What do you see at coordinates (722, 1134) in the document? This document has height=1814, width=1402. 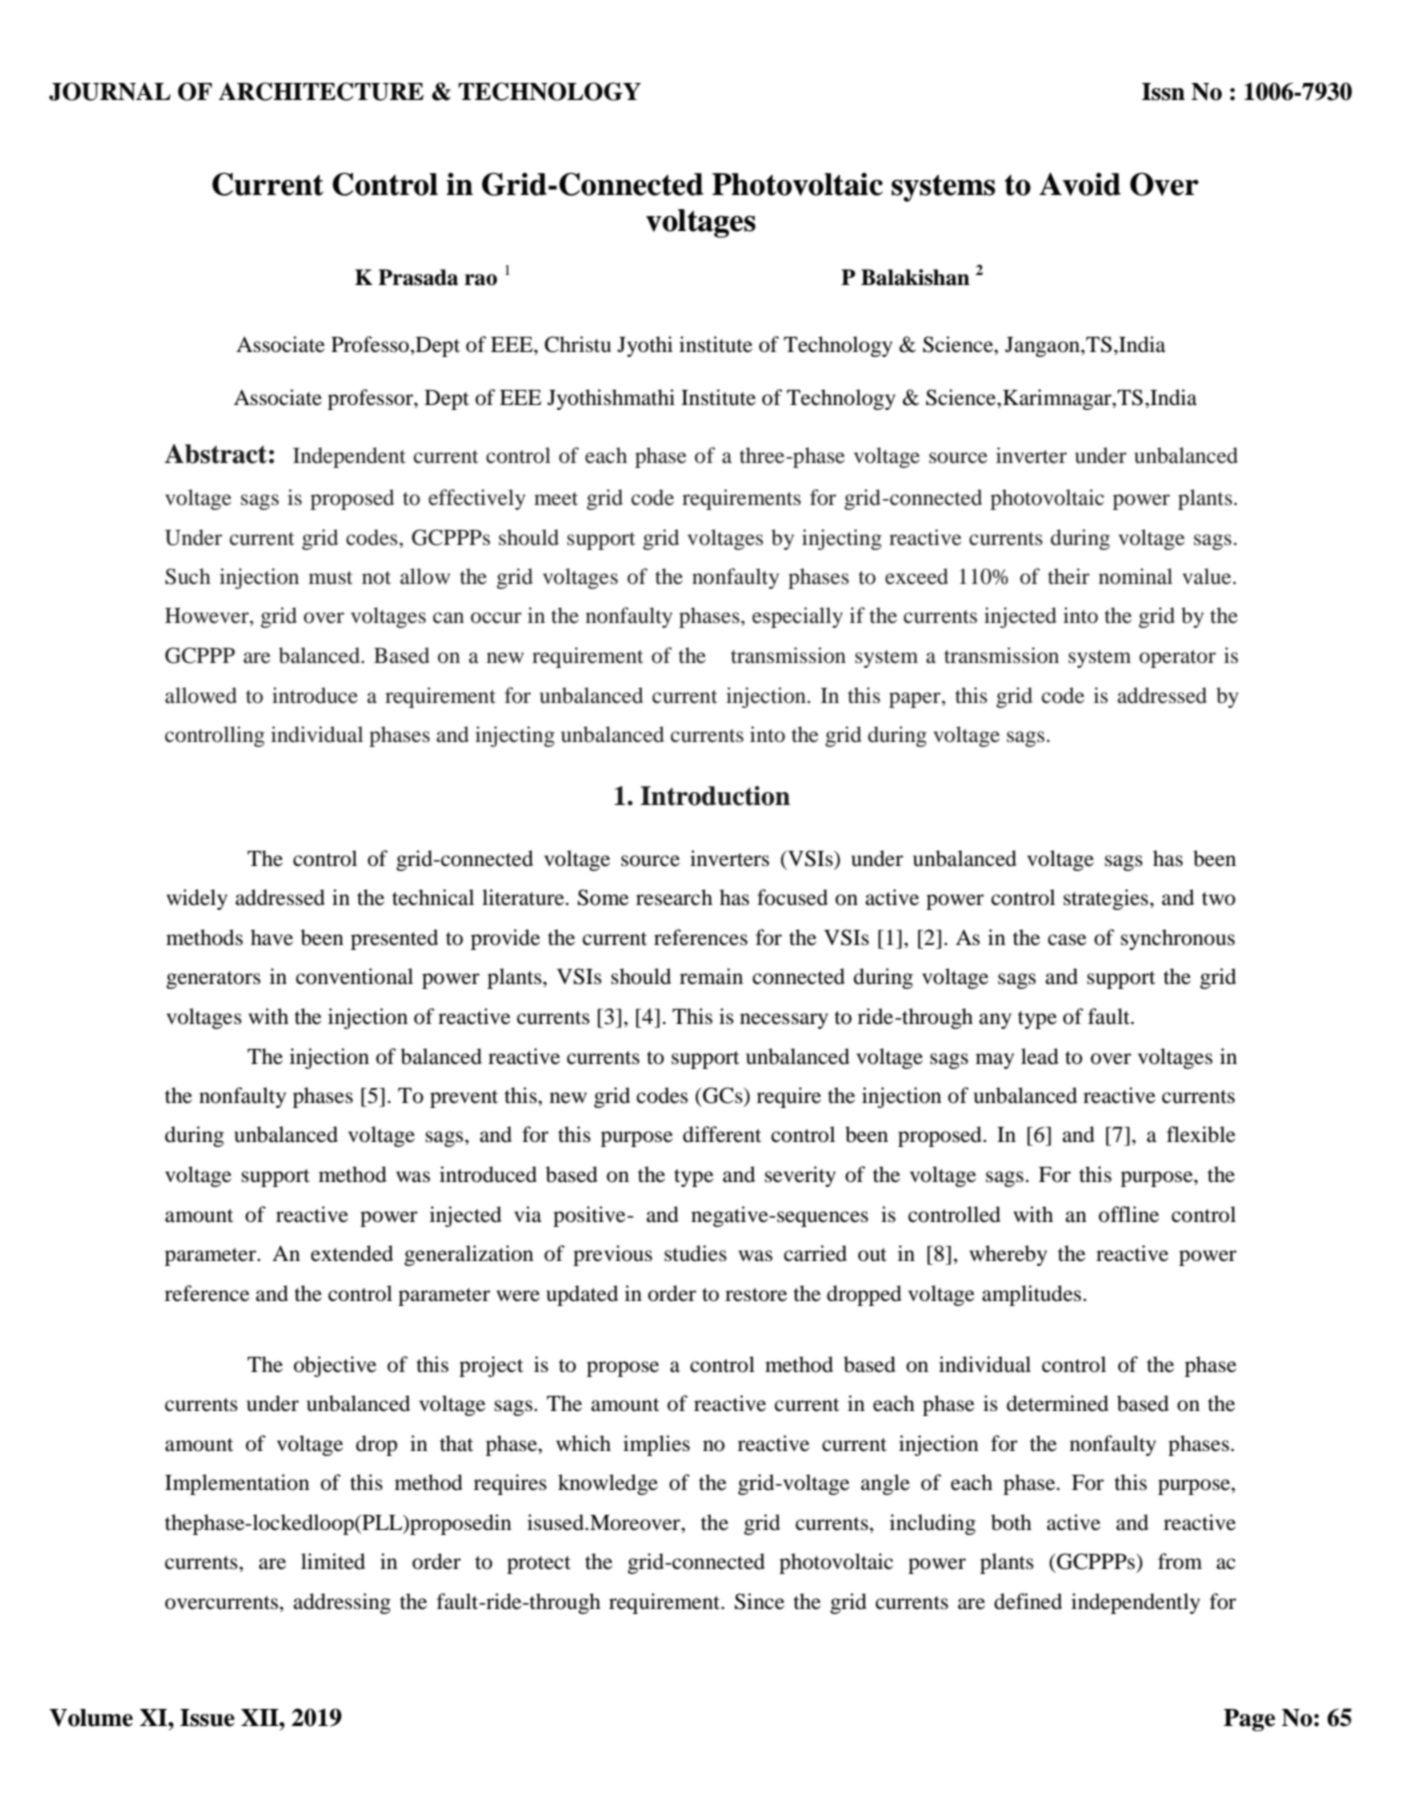 I see `different` at bounding box center [722, 1134].
